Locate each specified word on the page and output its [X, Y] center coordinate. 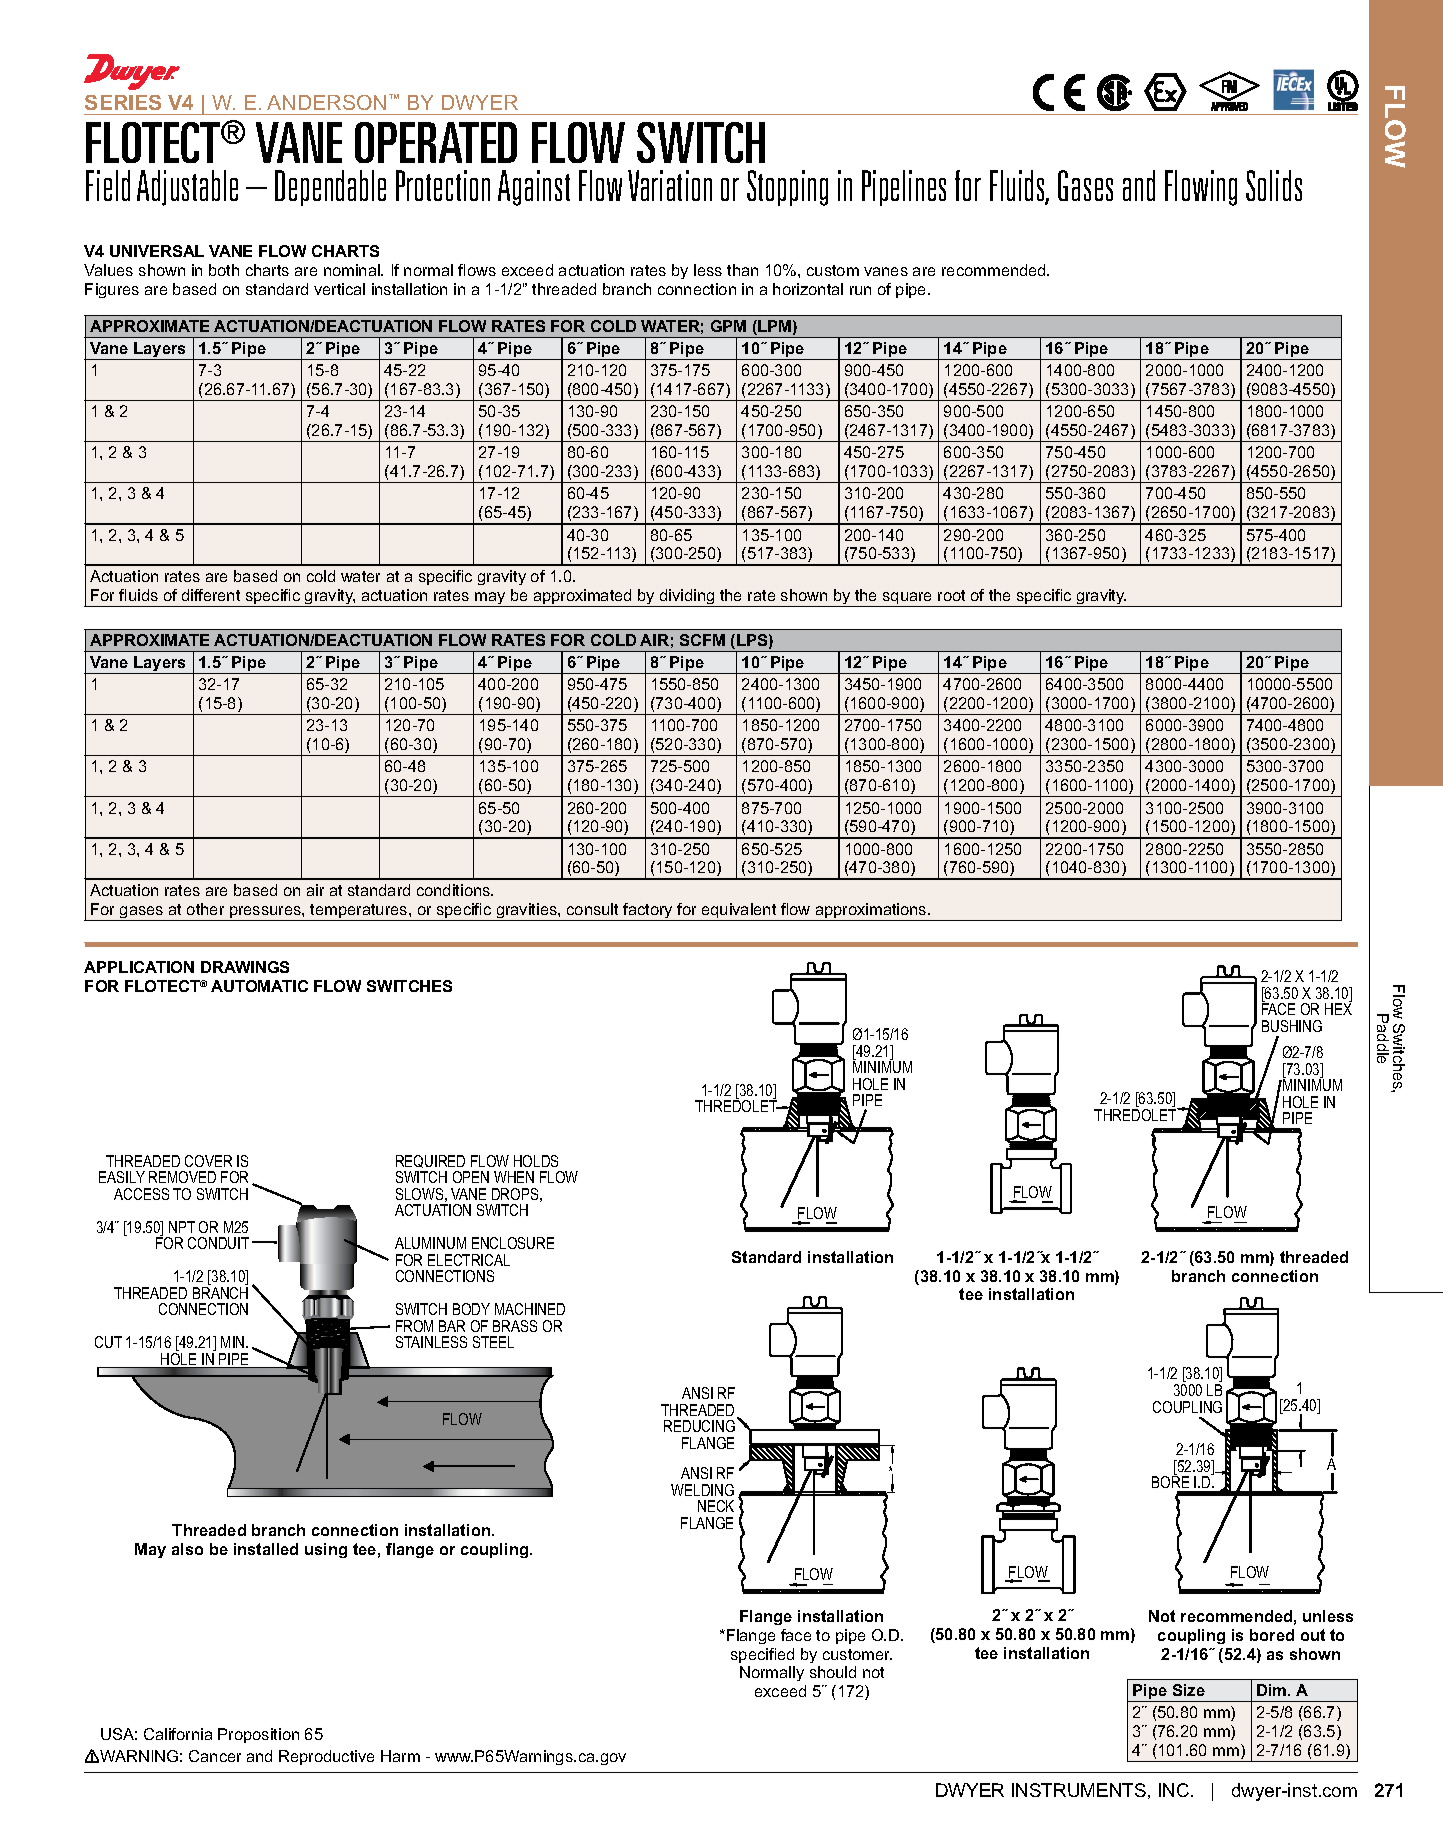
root [951, 595]
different [211, 595]
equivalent [739, 912]
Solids [1274, 185]
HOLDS [536, 1161]
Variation [670, 185]
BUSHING [1292, 1026]
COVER [208, 1161]
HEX [1338, 1009]
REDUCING [699, 1426]
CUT [108, 1342]
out [1313, 1635]
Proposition [258, 1735]
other [205, 909]
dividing [687, 598]
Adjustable [187, 188]
